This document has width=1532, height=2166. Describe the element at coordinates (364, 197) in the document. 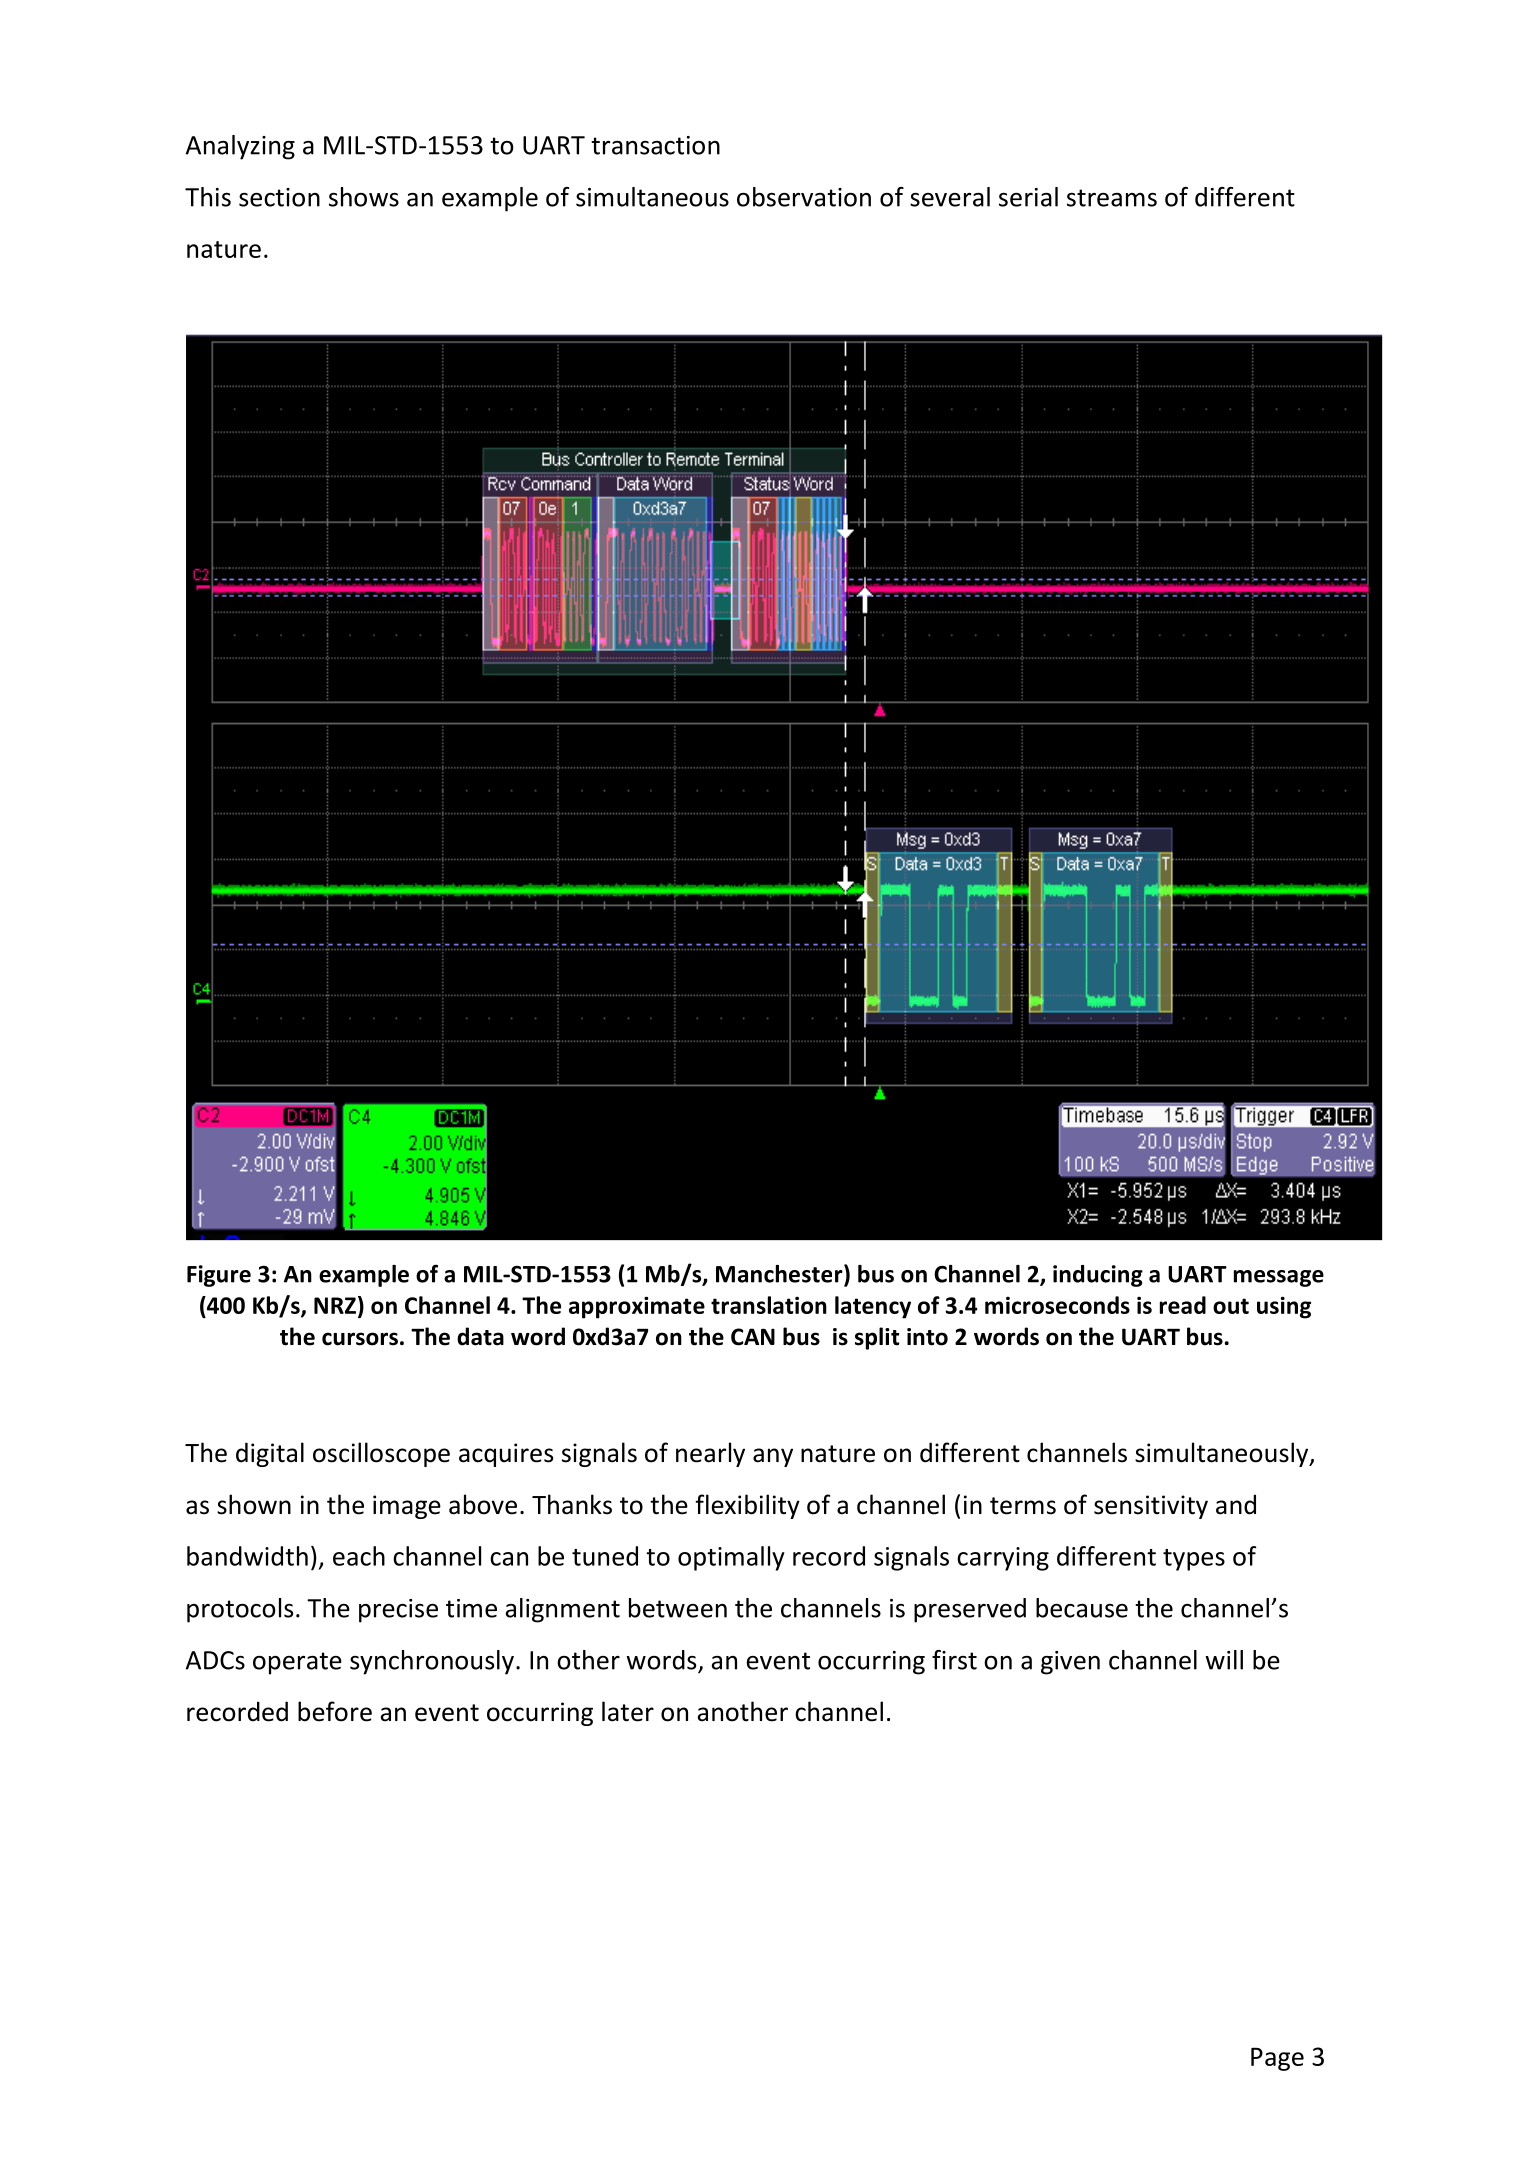

I see `shows` at that location.
